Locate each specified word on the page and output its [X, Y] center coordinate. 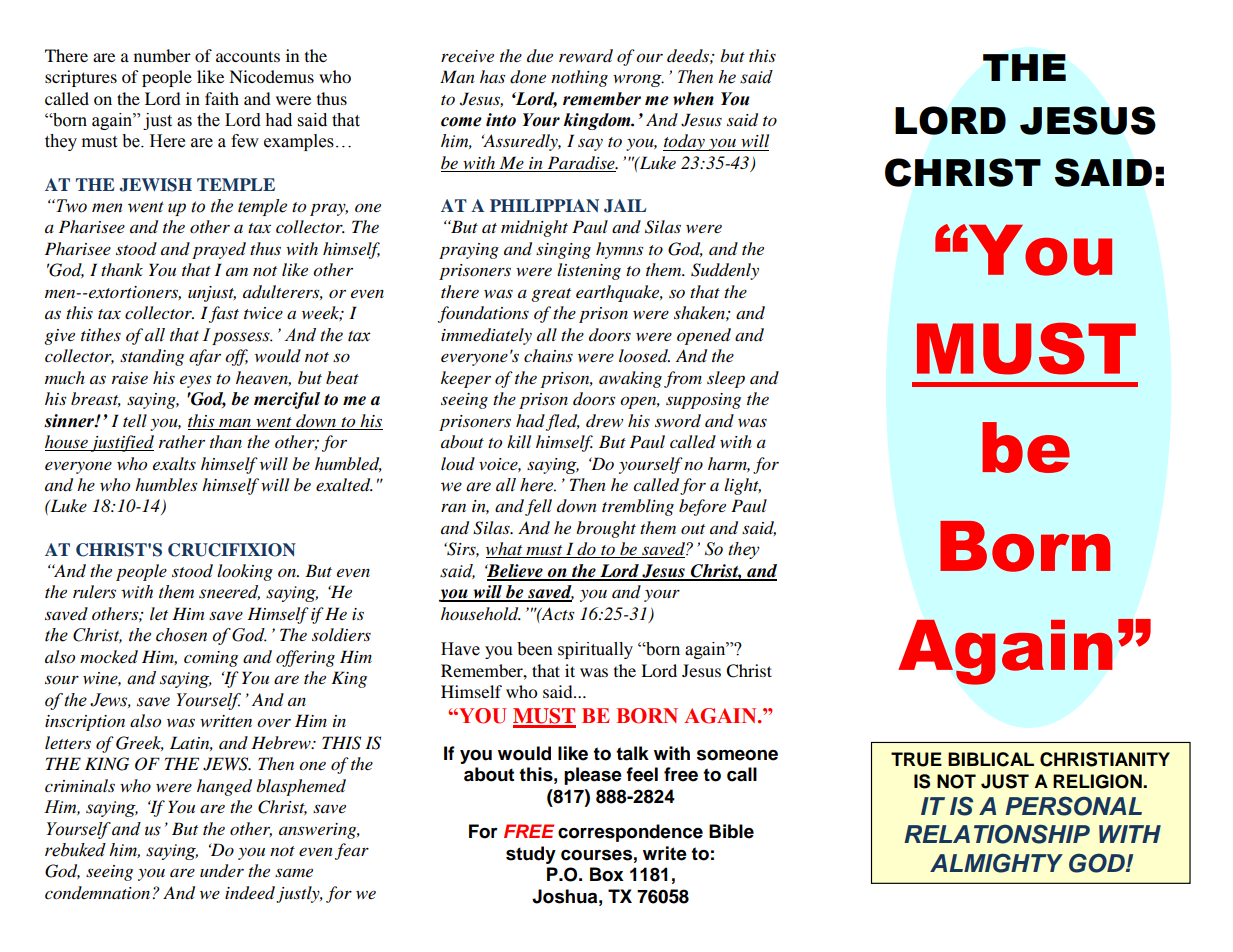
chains [548, 355]
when [693, 99]
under [222, 871]
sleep [726, 379]
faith [222, 98]
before [702, 507]
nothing [579, 78]
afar [205, 357]
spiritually [595, 650]
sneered [229, 592]
